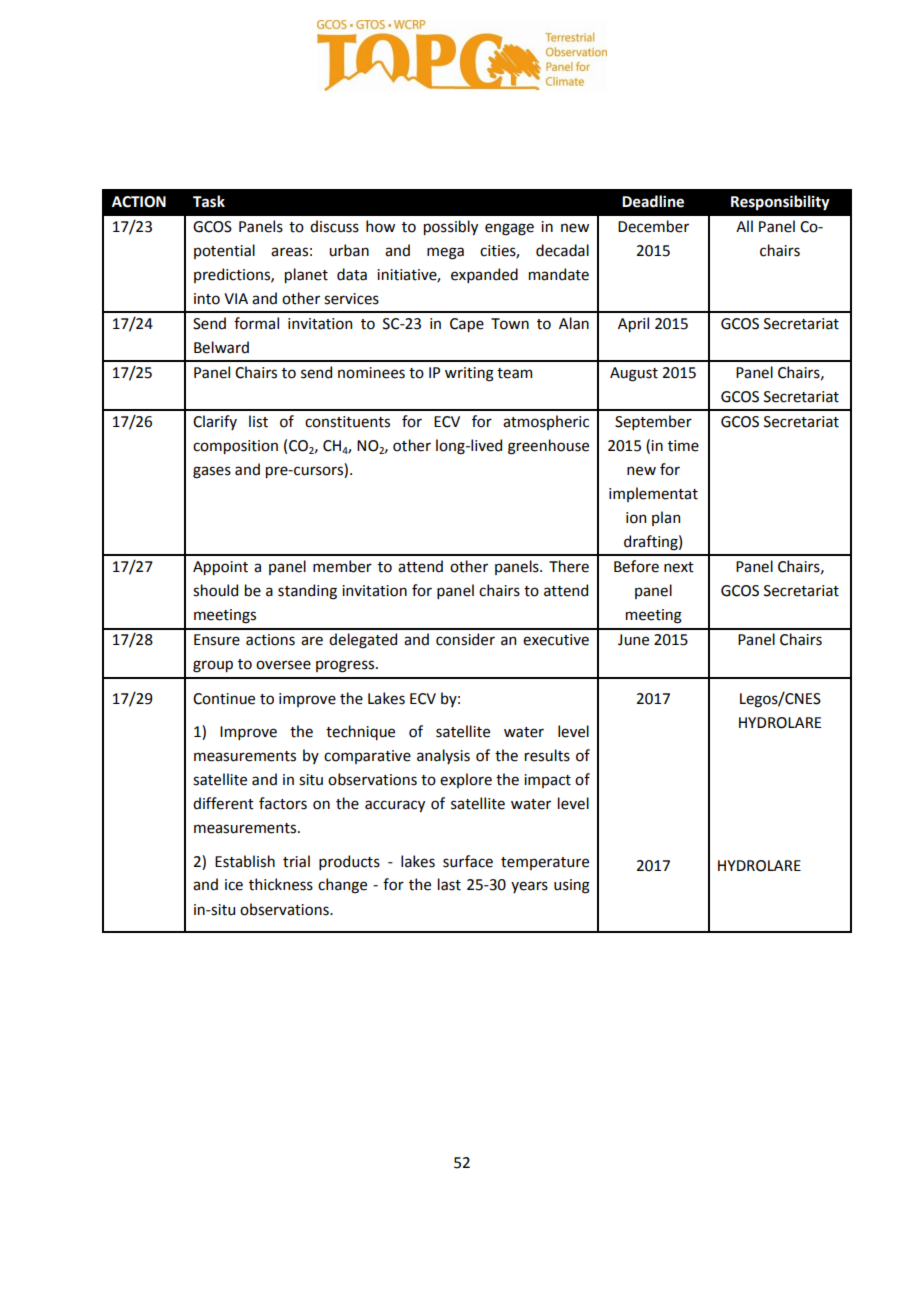 This screenshot has width=924, height=1308. I want to click on surface, so click(468, 861).
